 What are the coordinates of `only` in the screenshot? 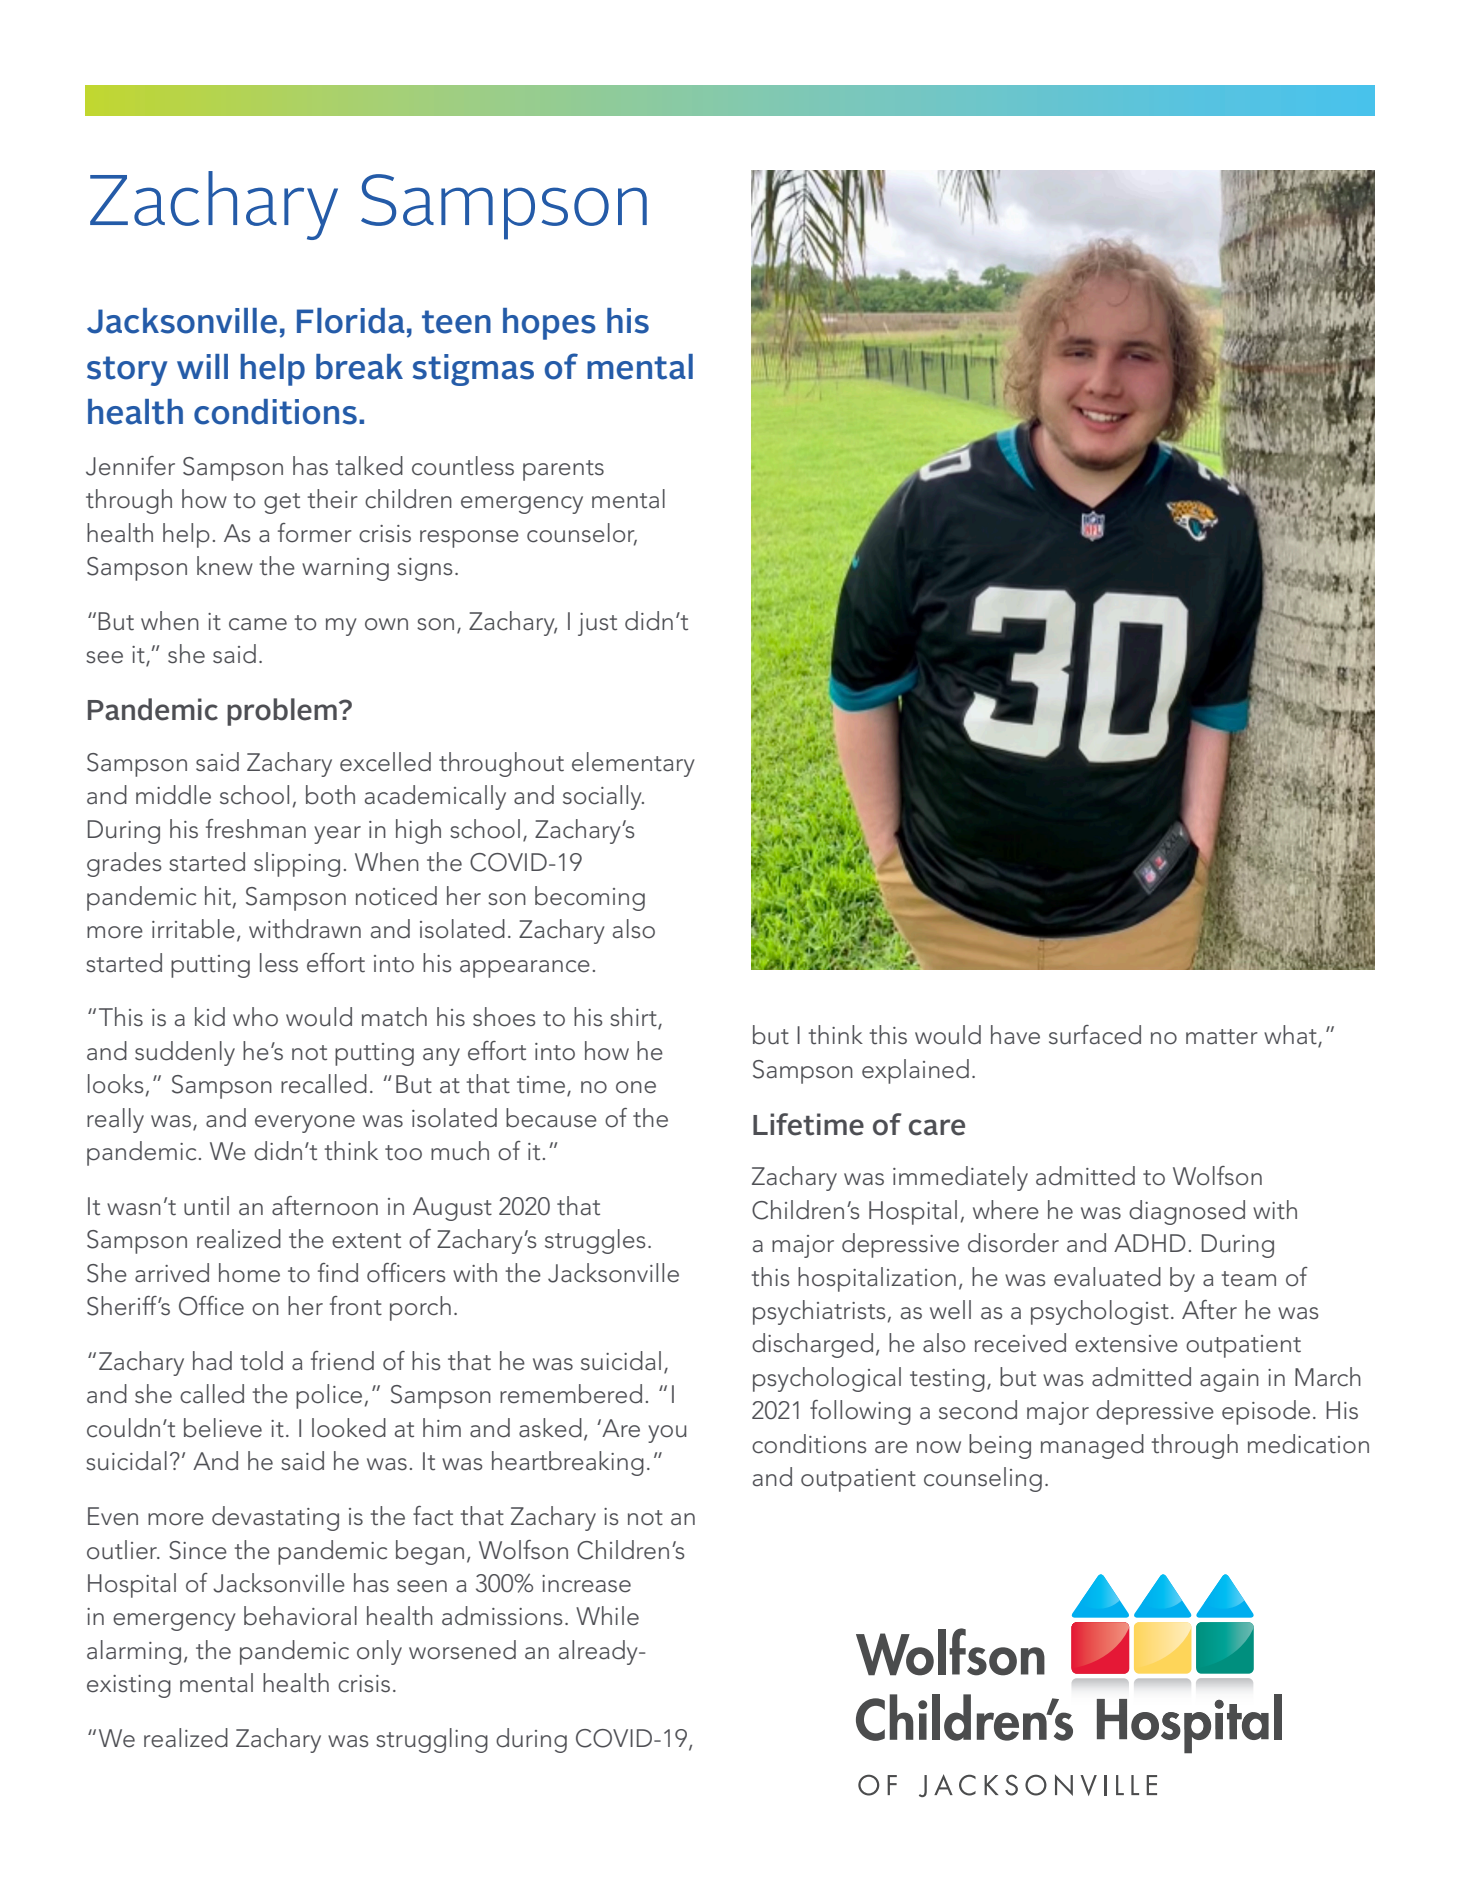 It's located at (379, 1652).
